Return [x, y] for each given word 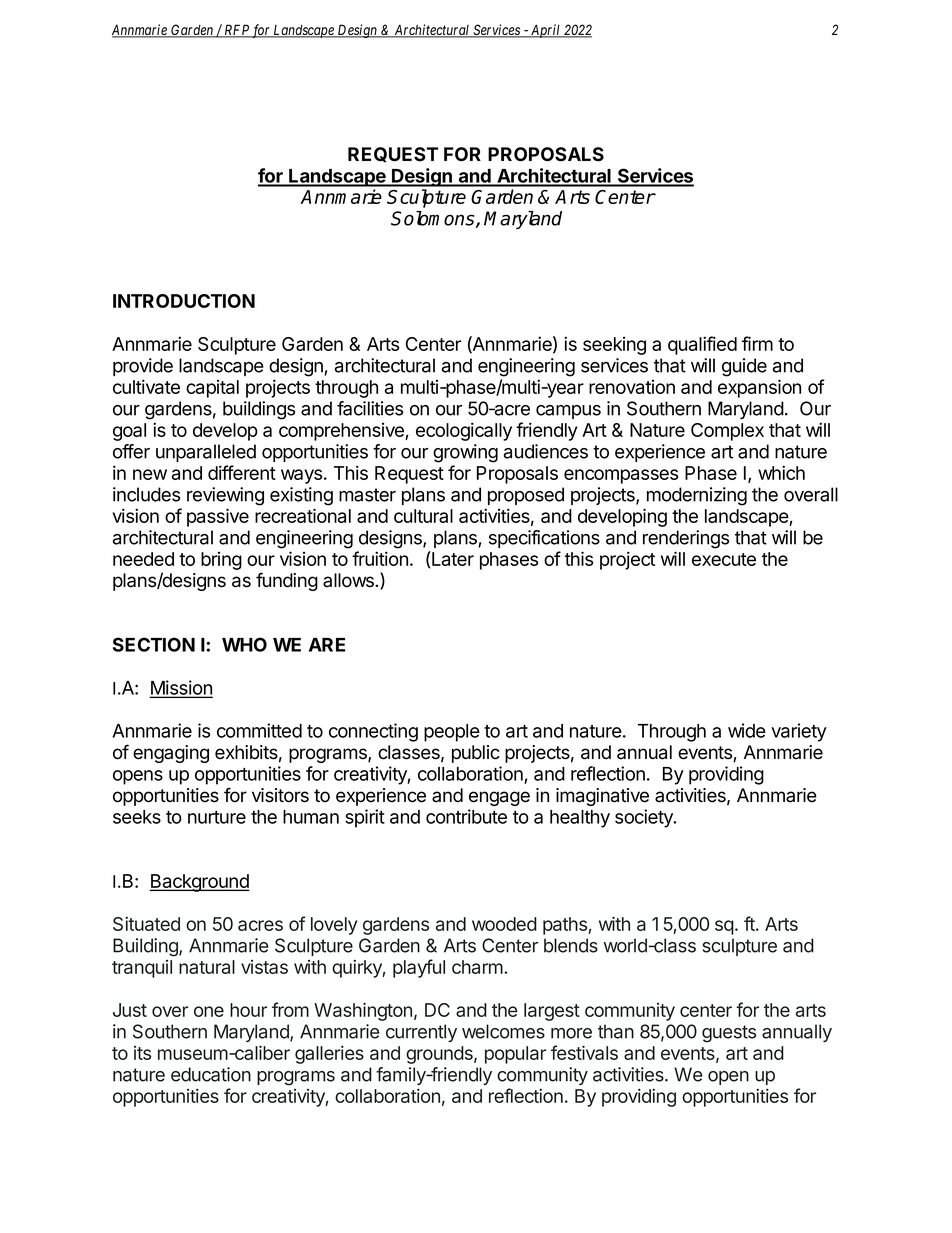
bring [221, 561]
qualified [702, 345]
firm [757, 343]
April [546, 31]
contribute [466, 816]
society [645, 818]
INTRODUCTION [184, 301]
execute [724, 559]
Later [452, 558]
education [211, 1074]
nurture [217, 817]
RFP [236, 31]
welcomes [503, 1031]
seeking [614, 346]
